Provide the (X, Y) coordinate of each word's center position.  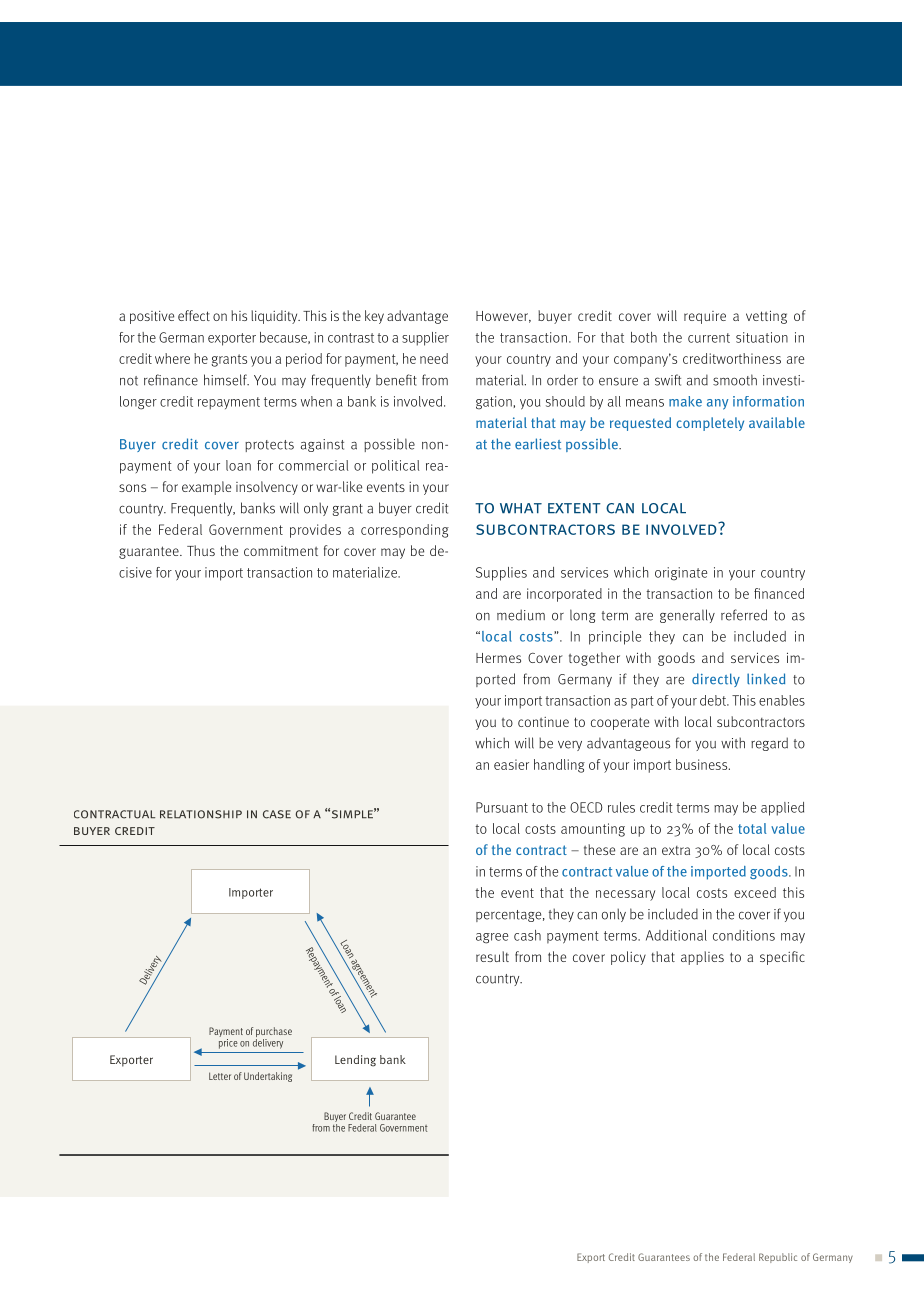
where (172, 358)
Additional (676, 935)
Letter (220, 1076)
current (709, 338)
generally (687, 616)
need (434, 358)
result (492, 956)
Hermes (498, 658)
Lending (355, 1061)
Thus (201, 550)
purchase (274, 1033)
